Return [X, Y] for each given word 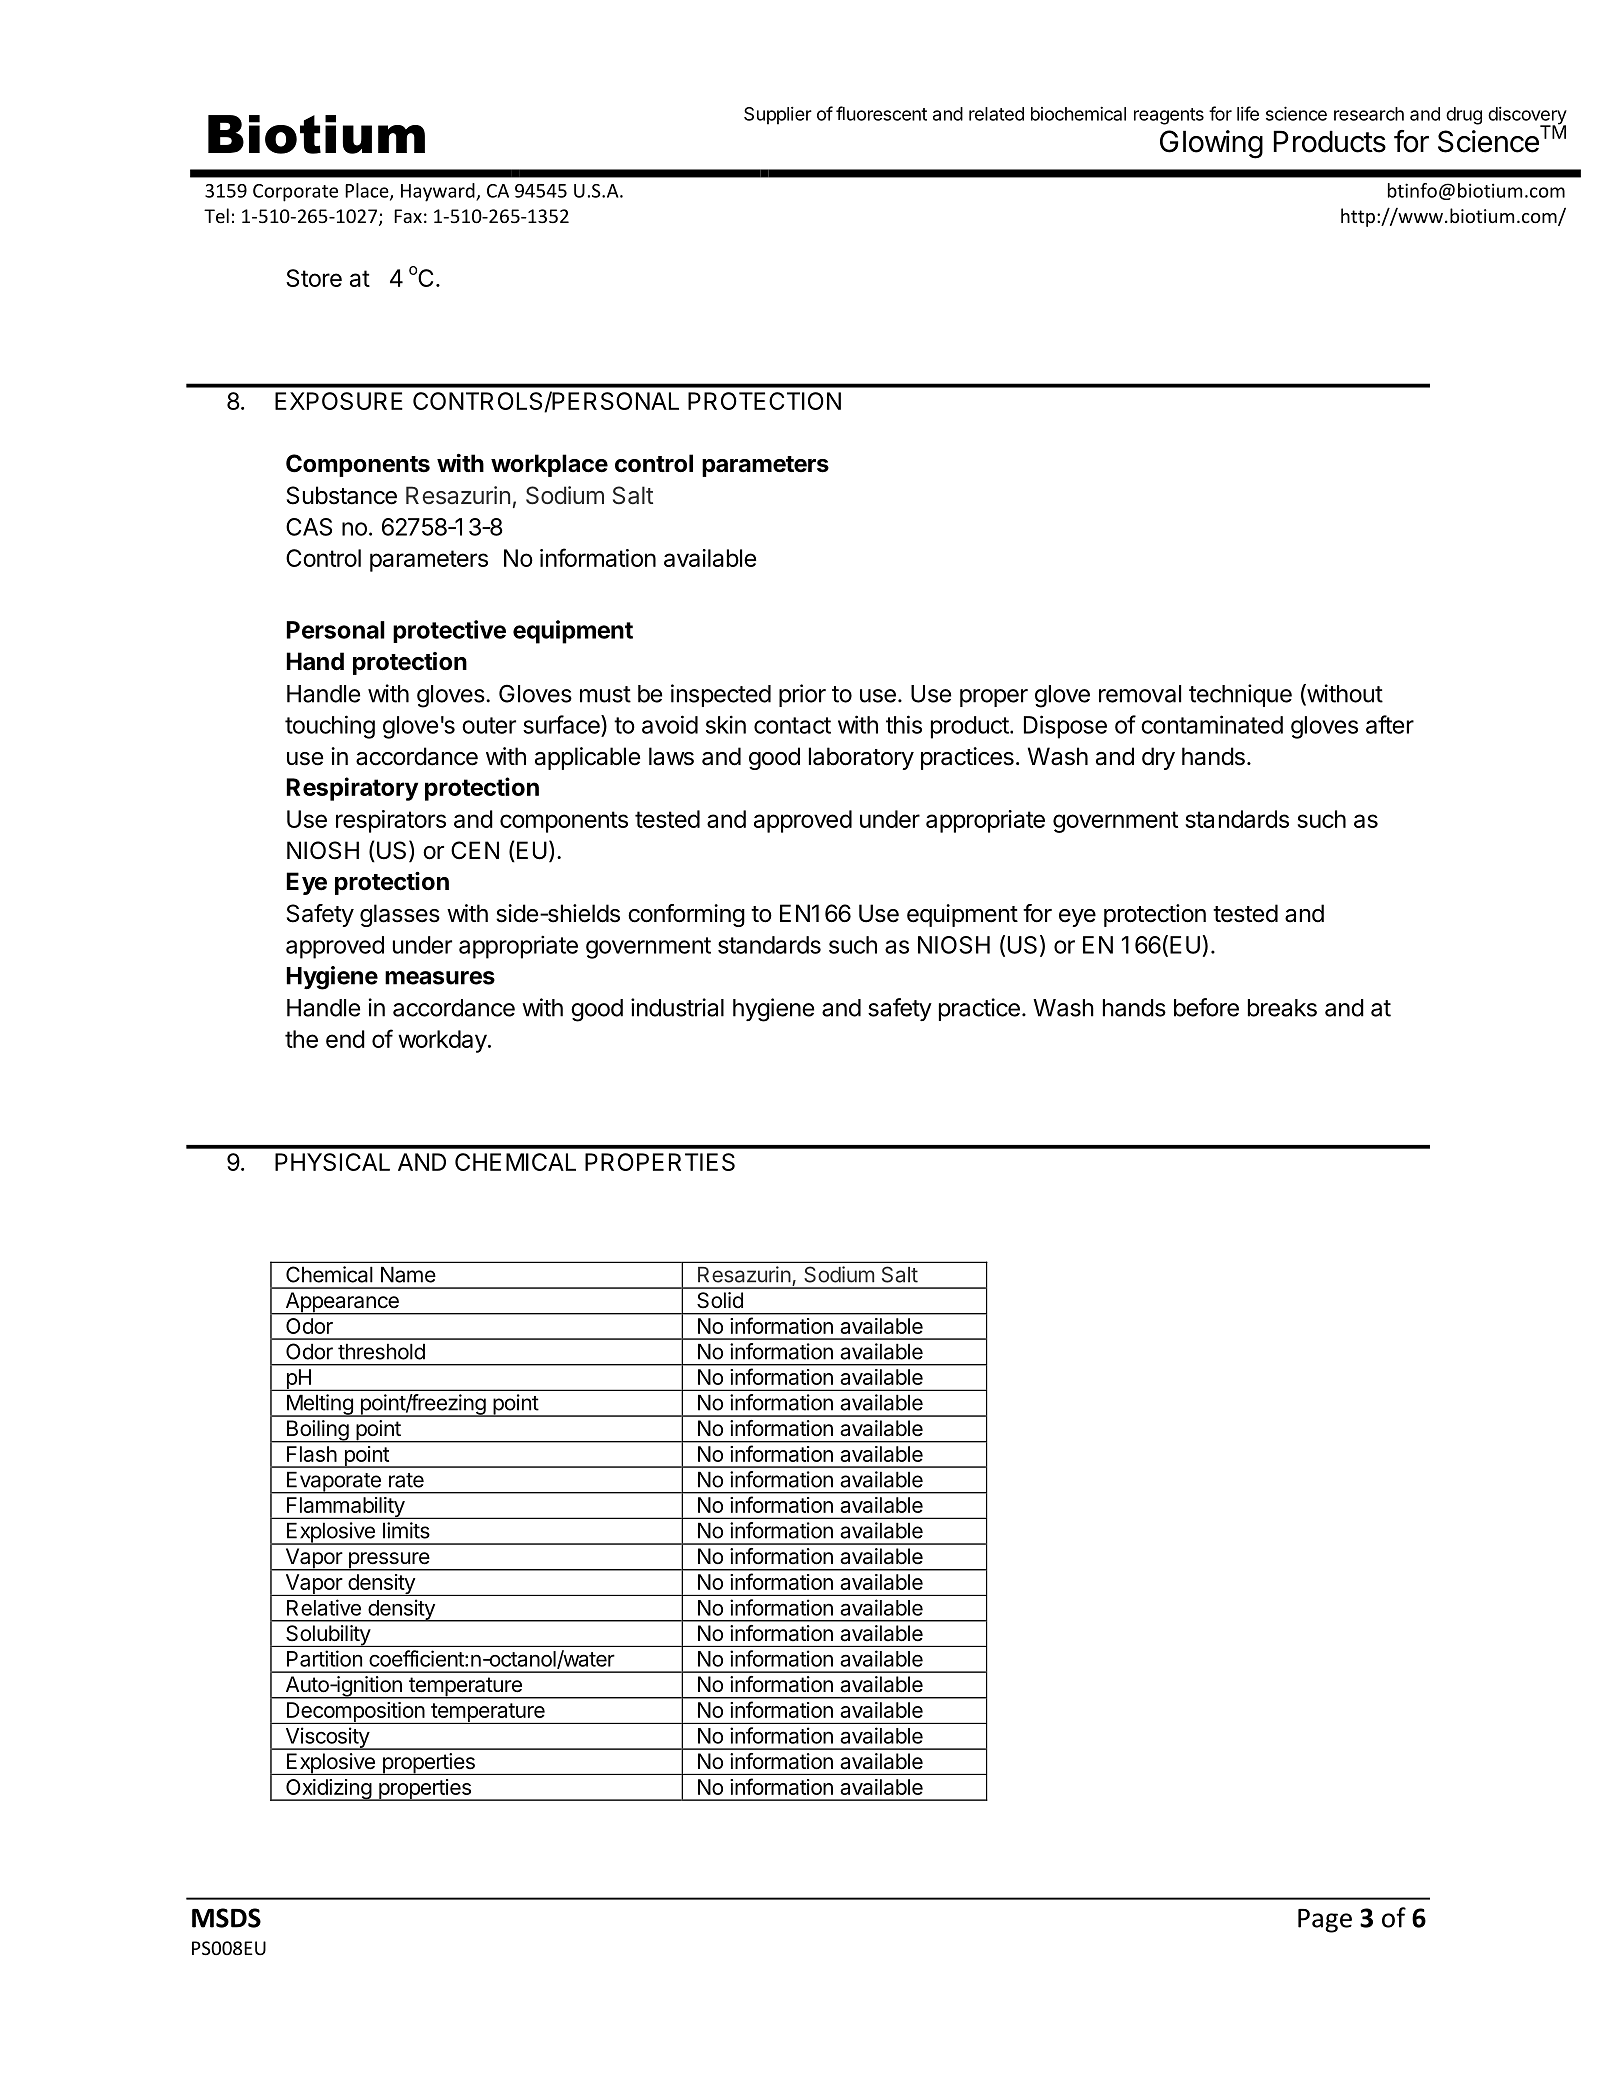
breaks [1282, 1008]
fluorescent [881, 113]
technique [1240, 695]
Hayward [439, 192]
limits [406, 1530]
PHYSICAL [332, 1162]
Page [1325, 1921]
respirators [391, 821]
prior [802, 695]
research [1369, 114]
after [1390, 724]
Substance [342, 495]
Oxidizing [328, 1790]
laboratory [861, 758]
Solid [720, 1300]
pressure [388, 1561]
